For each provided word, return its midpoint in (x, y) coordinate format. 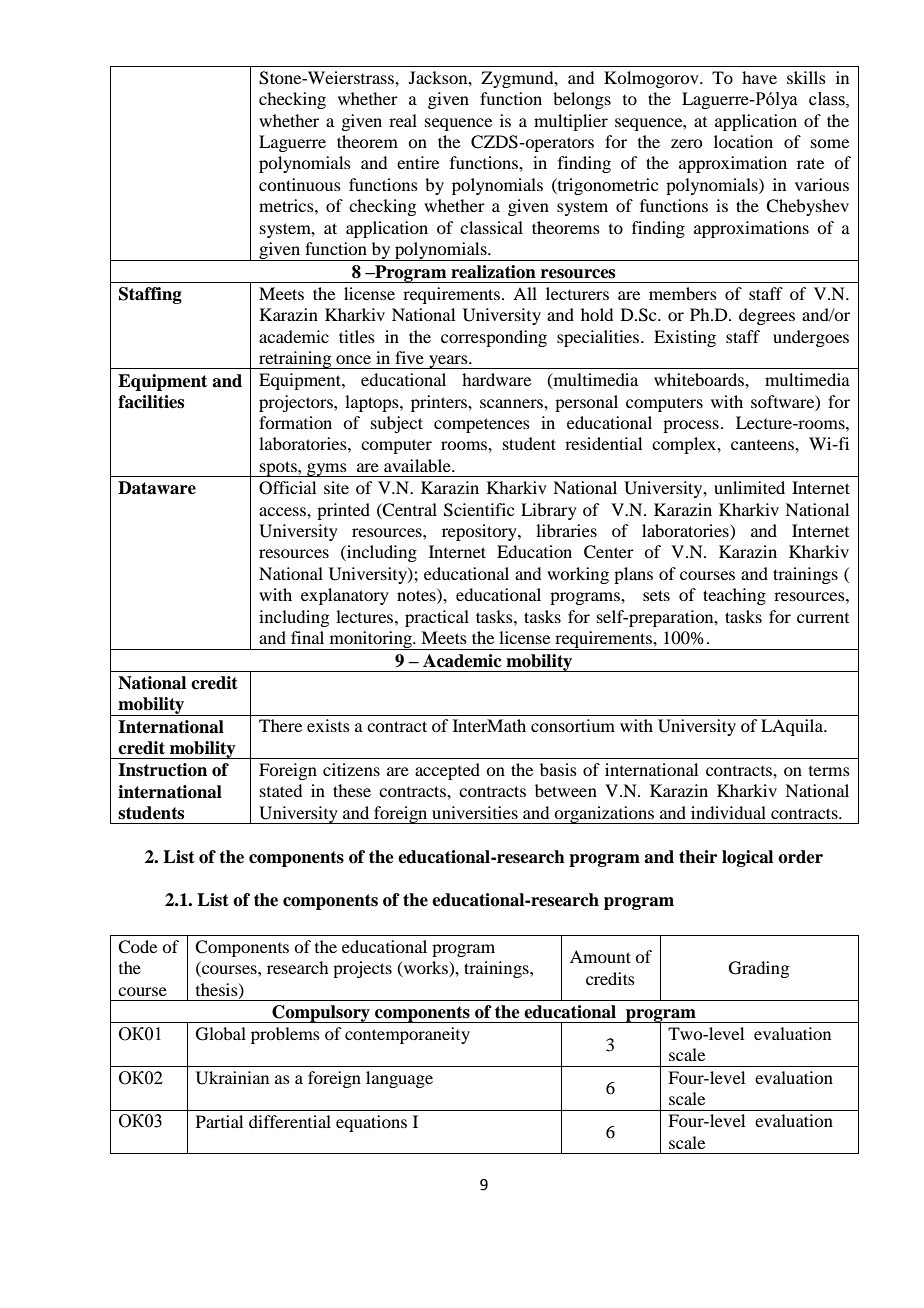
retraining (295, 360)
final (307, 637)
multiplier (571, 122)
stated (281, 790)
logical (747, 858)
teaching (734, 596)
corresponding (494, 338)
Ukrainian (232, 1078)
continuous (300, 184)
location (743, 141)
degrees (767, 316)
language (399, 1079)
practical (437, 618)
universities (475, 812)
